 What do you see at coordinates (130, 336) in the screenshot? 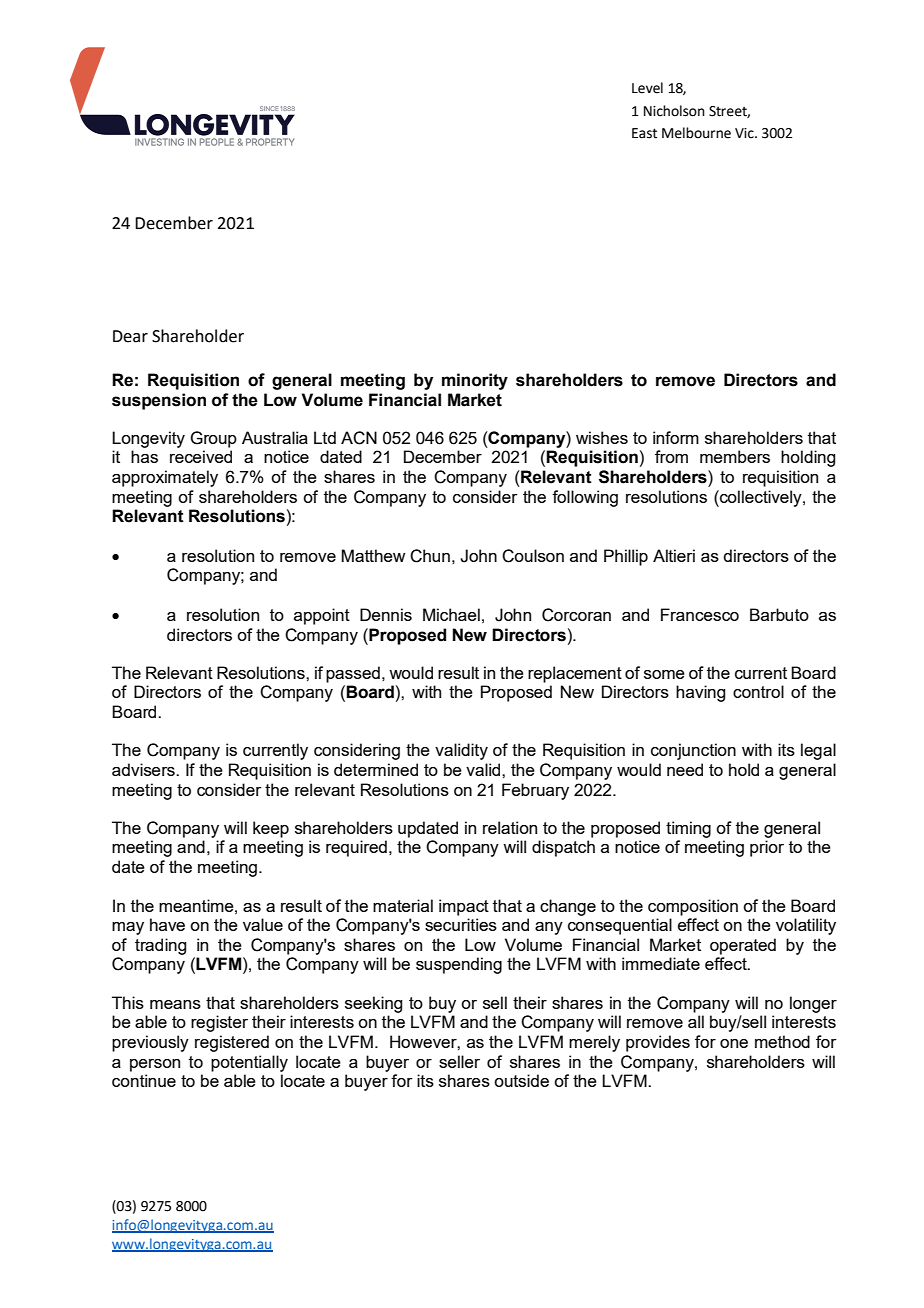
I see `Dear` at bounding box center [130, 336].
